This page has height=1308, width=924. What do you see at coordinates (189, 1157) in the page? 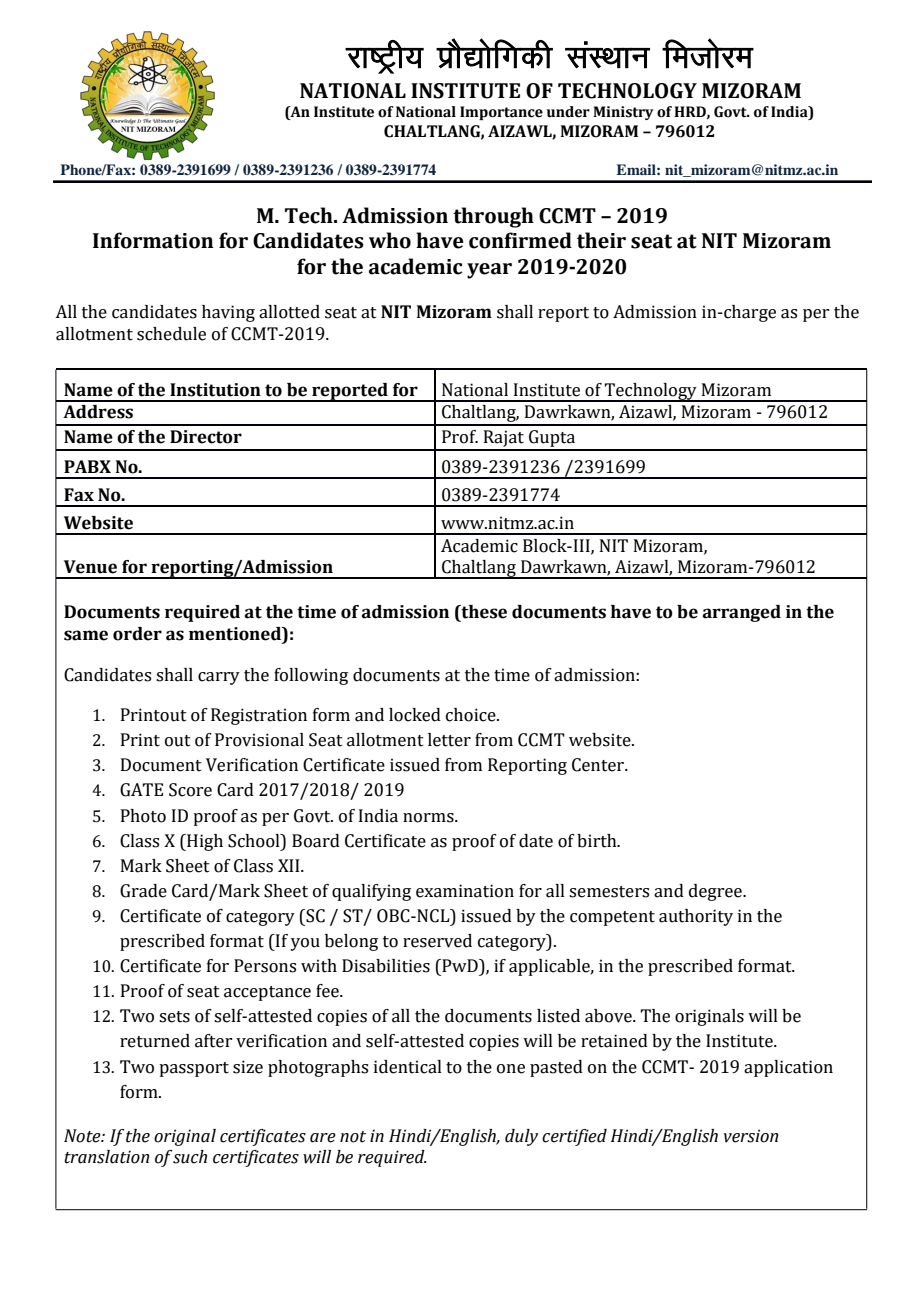
I see `such` at bounding box center [189, 1157].
